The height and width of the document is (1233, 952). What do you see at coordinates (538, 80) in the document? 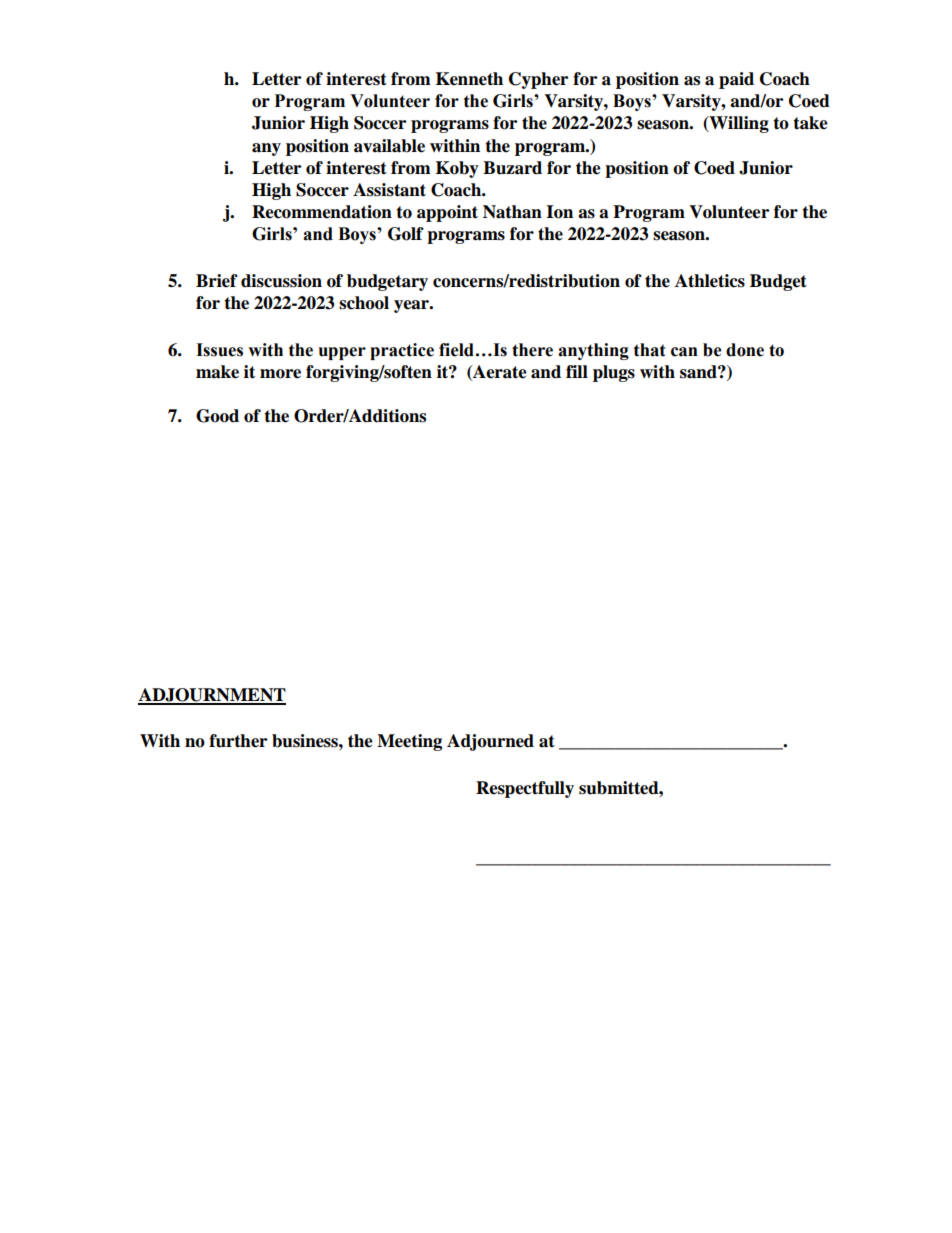
I see `Cypher` at bounding box center [538, 80].
